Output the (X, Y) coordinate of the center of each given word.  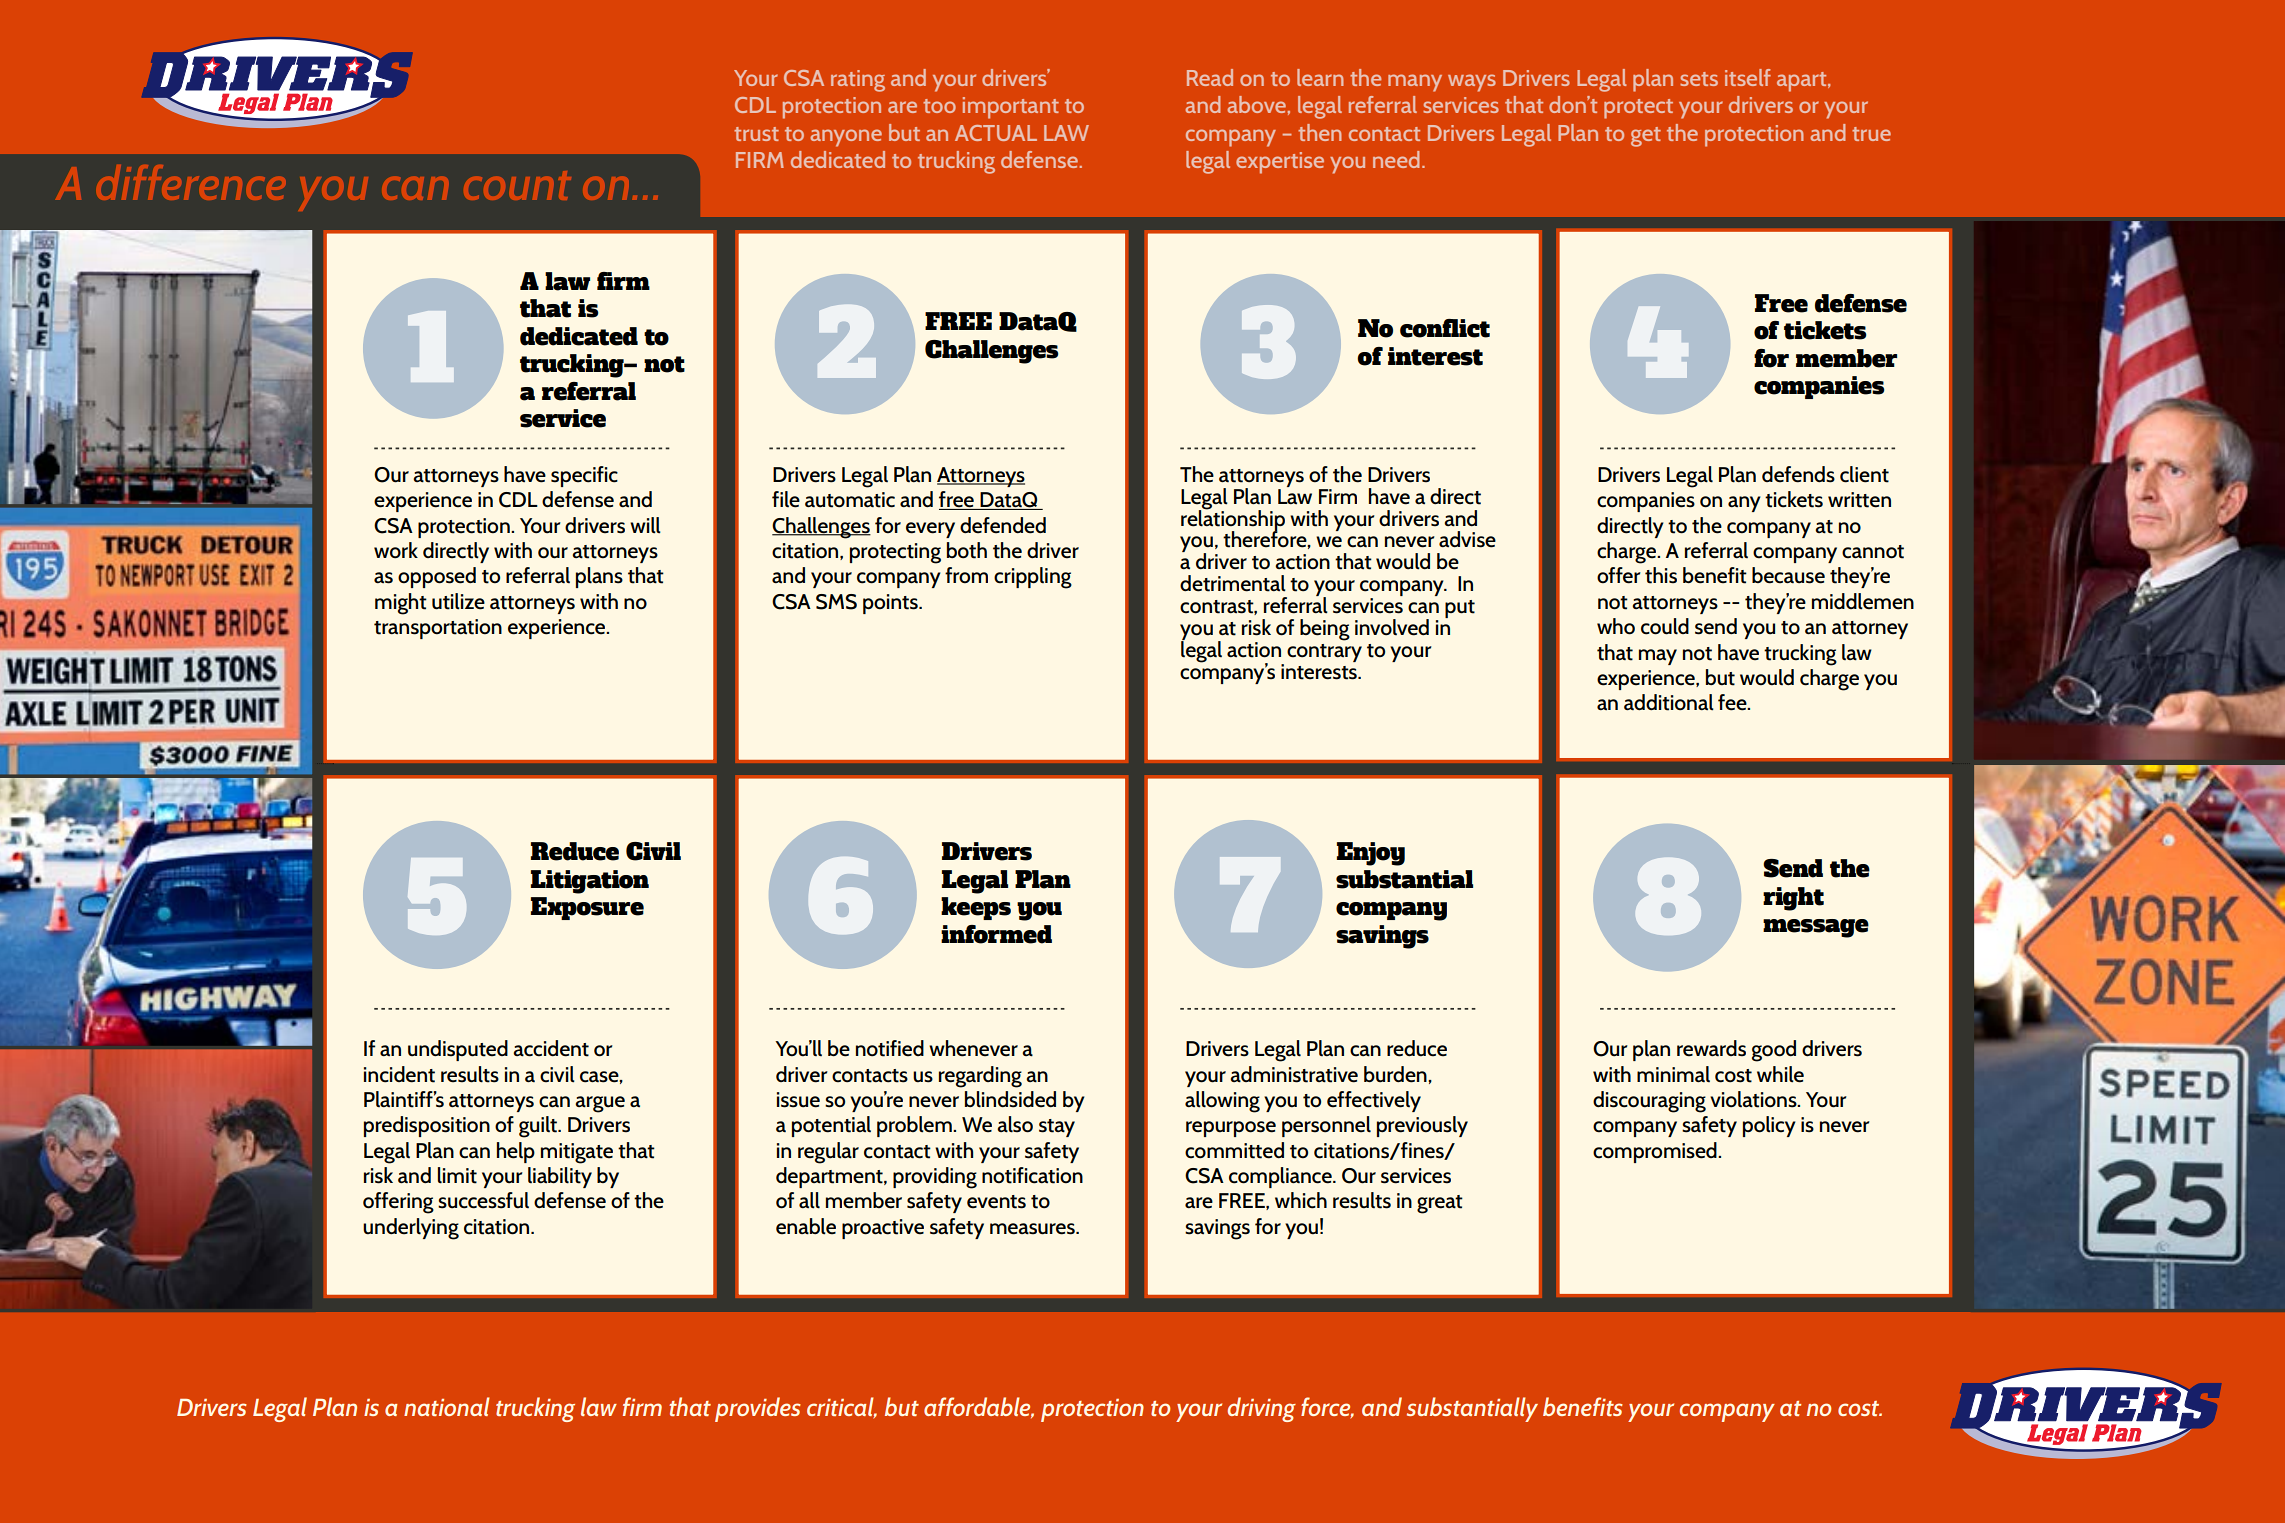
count (519, 186)
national (447, 1406)
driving (1262, 1409)
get (1646, 137)
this (1661, 575)
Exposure (587, 908)
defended (1003, 525)
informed (996, 934)
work (396, 550)
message (1816, 928)
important (1011, 108)
